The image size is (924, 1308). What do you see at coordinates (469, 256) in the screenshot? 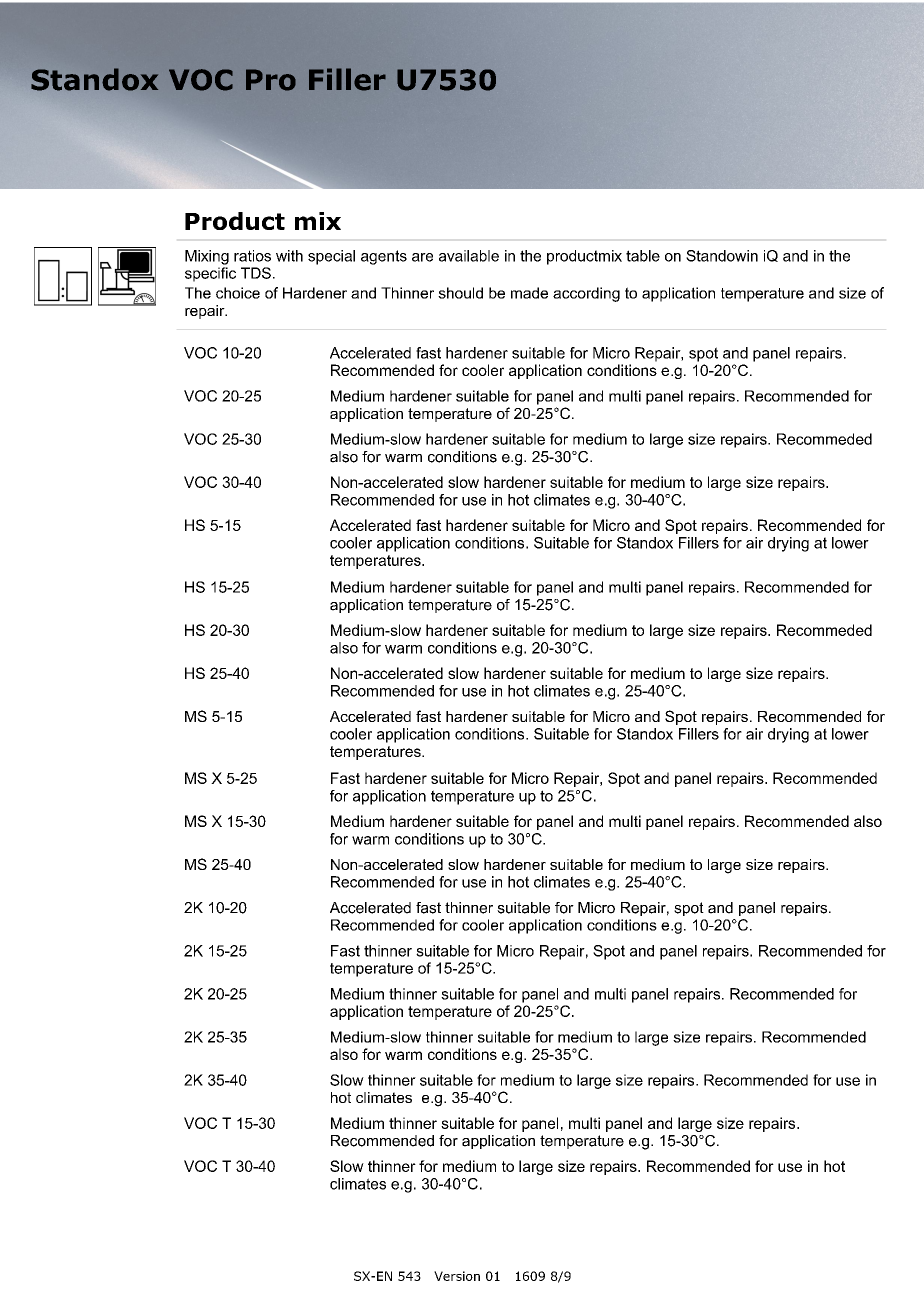
I see `available` at bounding box center [469, 256].
